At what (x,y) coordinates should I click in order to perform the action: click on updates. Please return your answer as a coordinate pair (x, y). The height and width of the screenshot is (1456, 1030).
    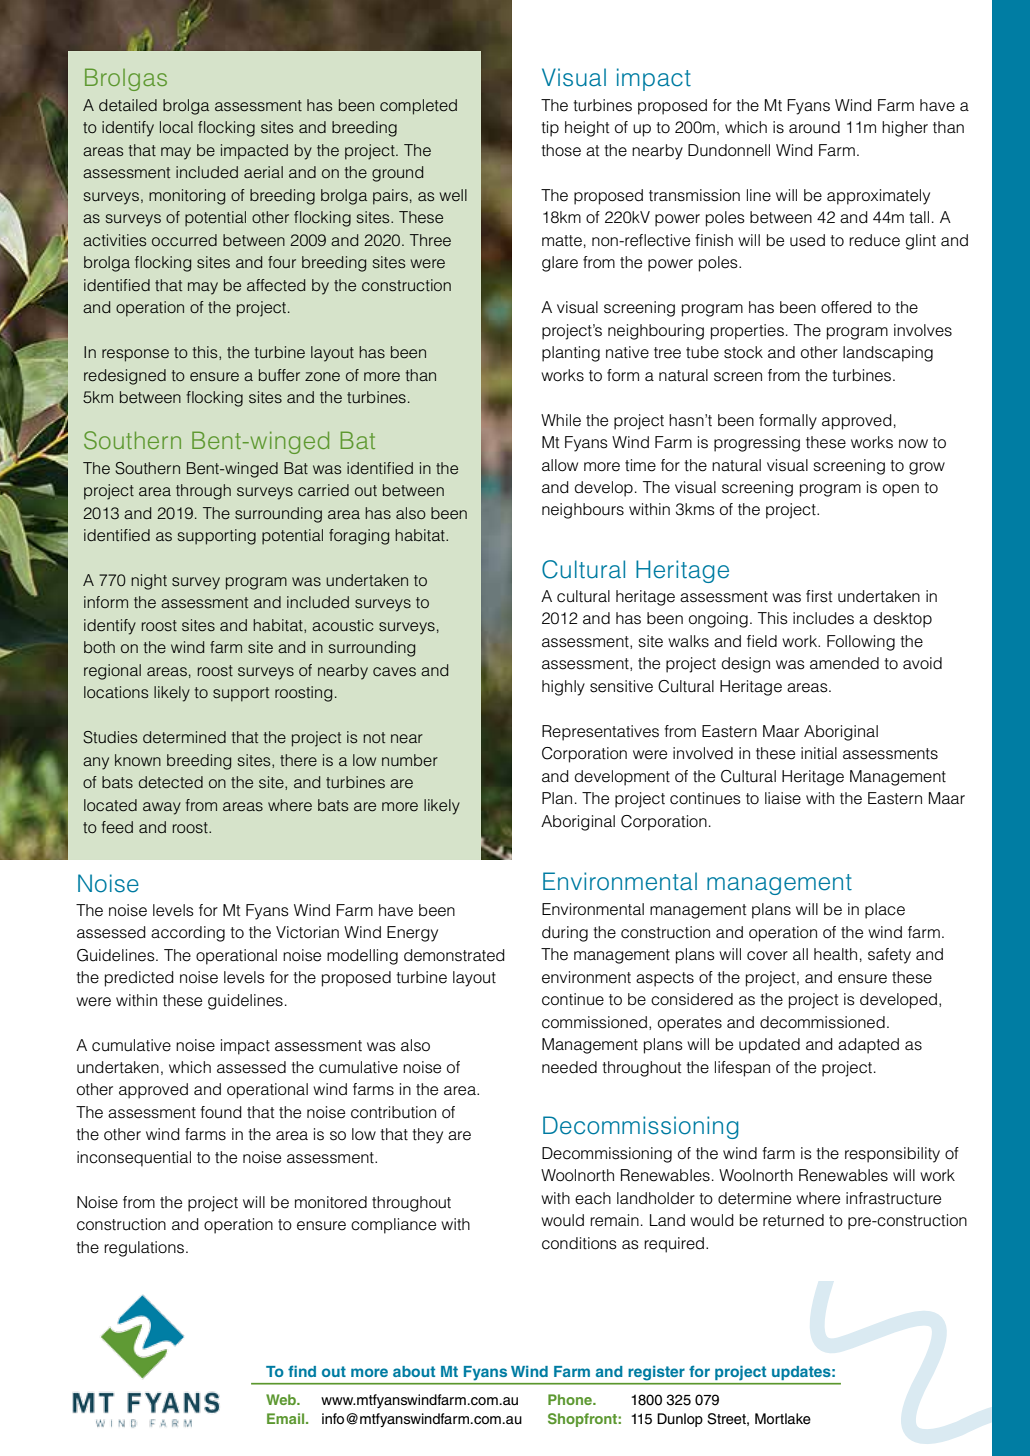
    Looking at the image, I should click on (802, 1373).
